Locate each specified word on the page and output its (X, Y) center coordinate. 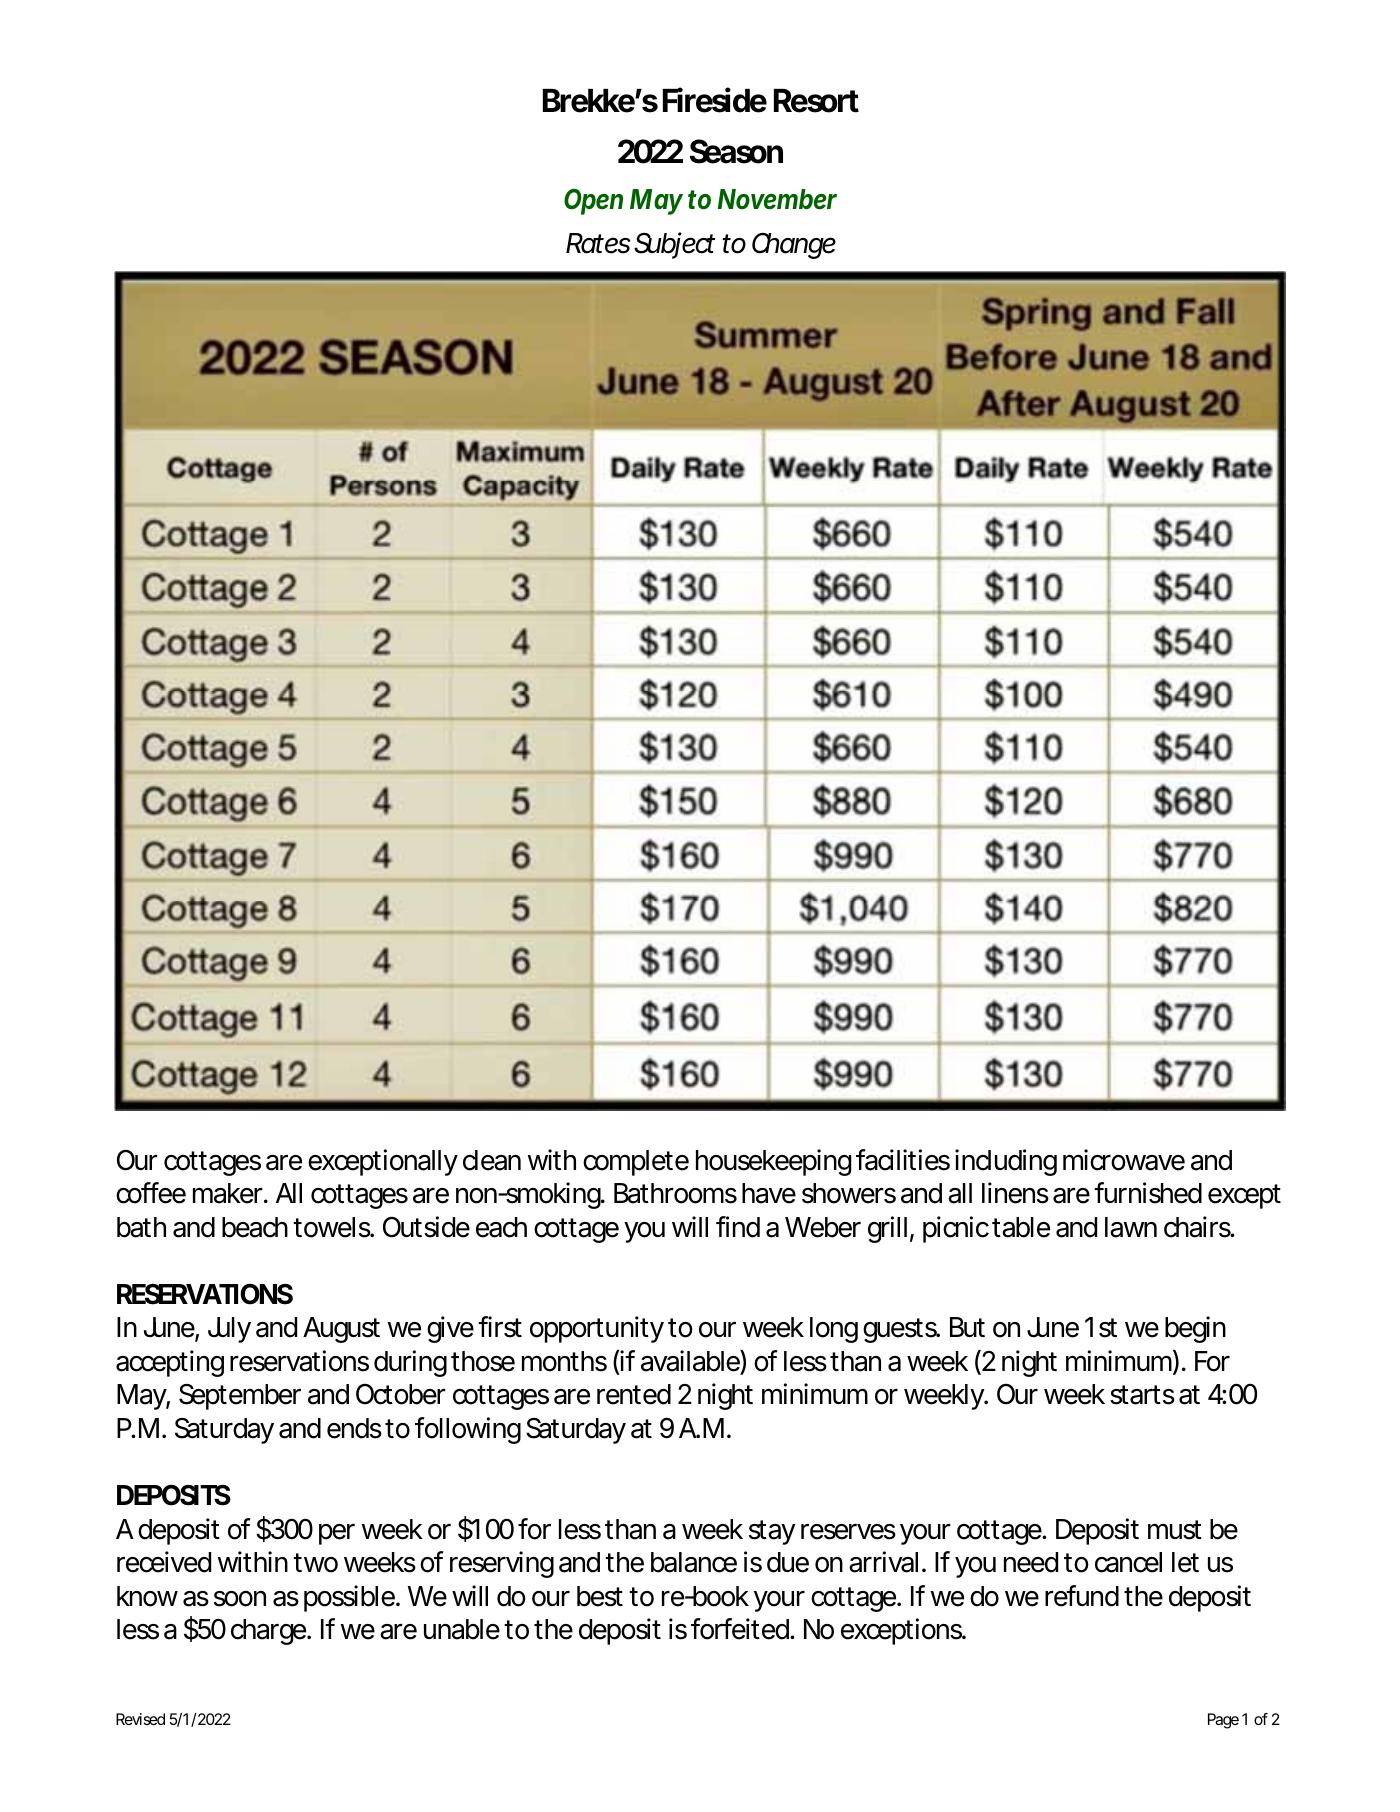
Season (736, 151)
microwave (1124, 1160)
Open (593, 202)
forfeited (741, 1629)
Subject (674, 245)
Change (794, 246)
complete (636, 1163)
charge (269, 1632)
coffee (151, 1193)
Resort (816, 101)
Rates (598, 243)
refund (1082, 1596)
